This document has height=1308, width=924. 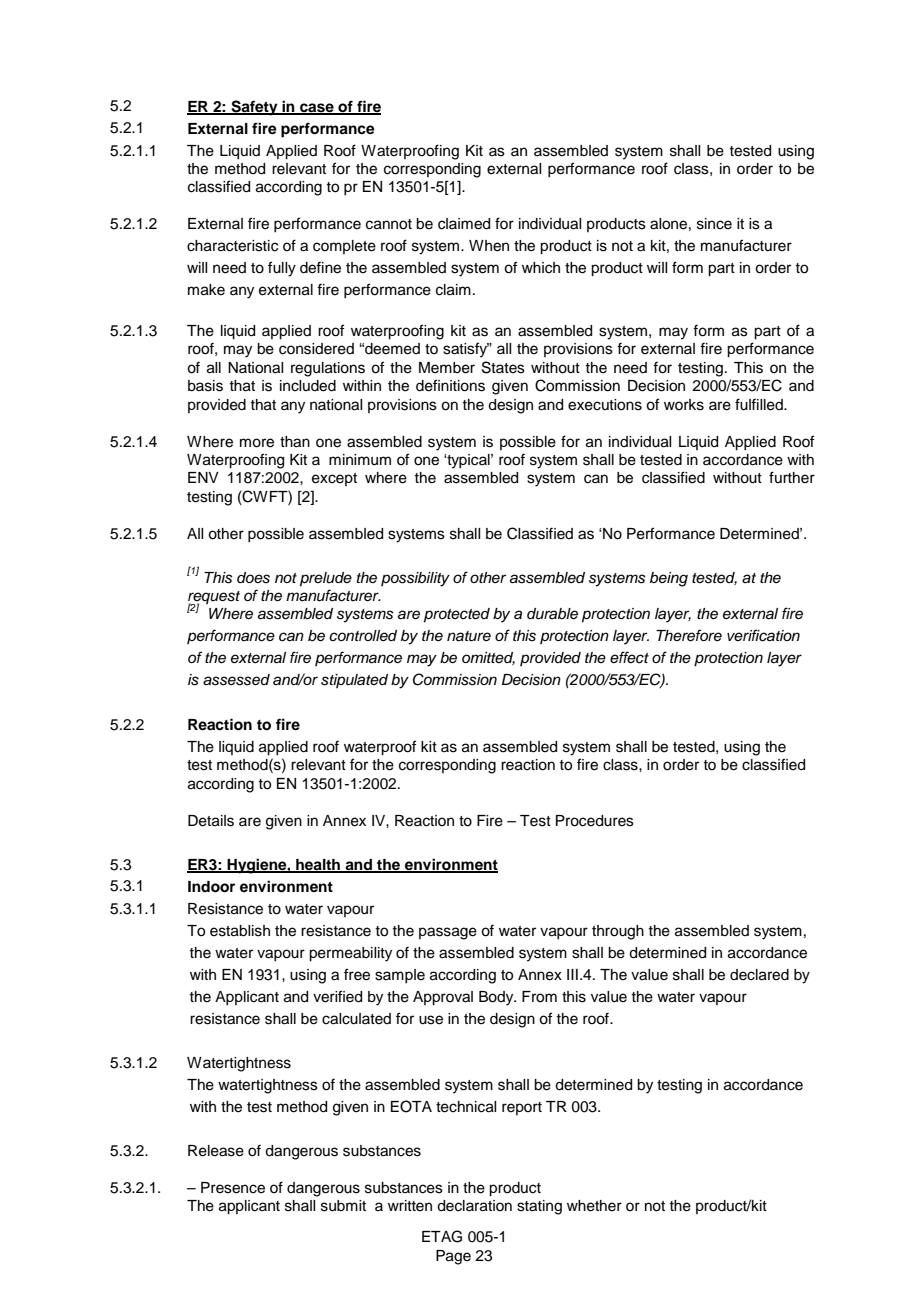 What do you see at coordinates (254, 108) in the document?
I see `Safety` at bounding box center [254, 108].
